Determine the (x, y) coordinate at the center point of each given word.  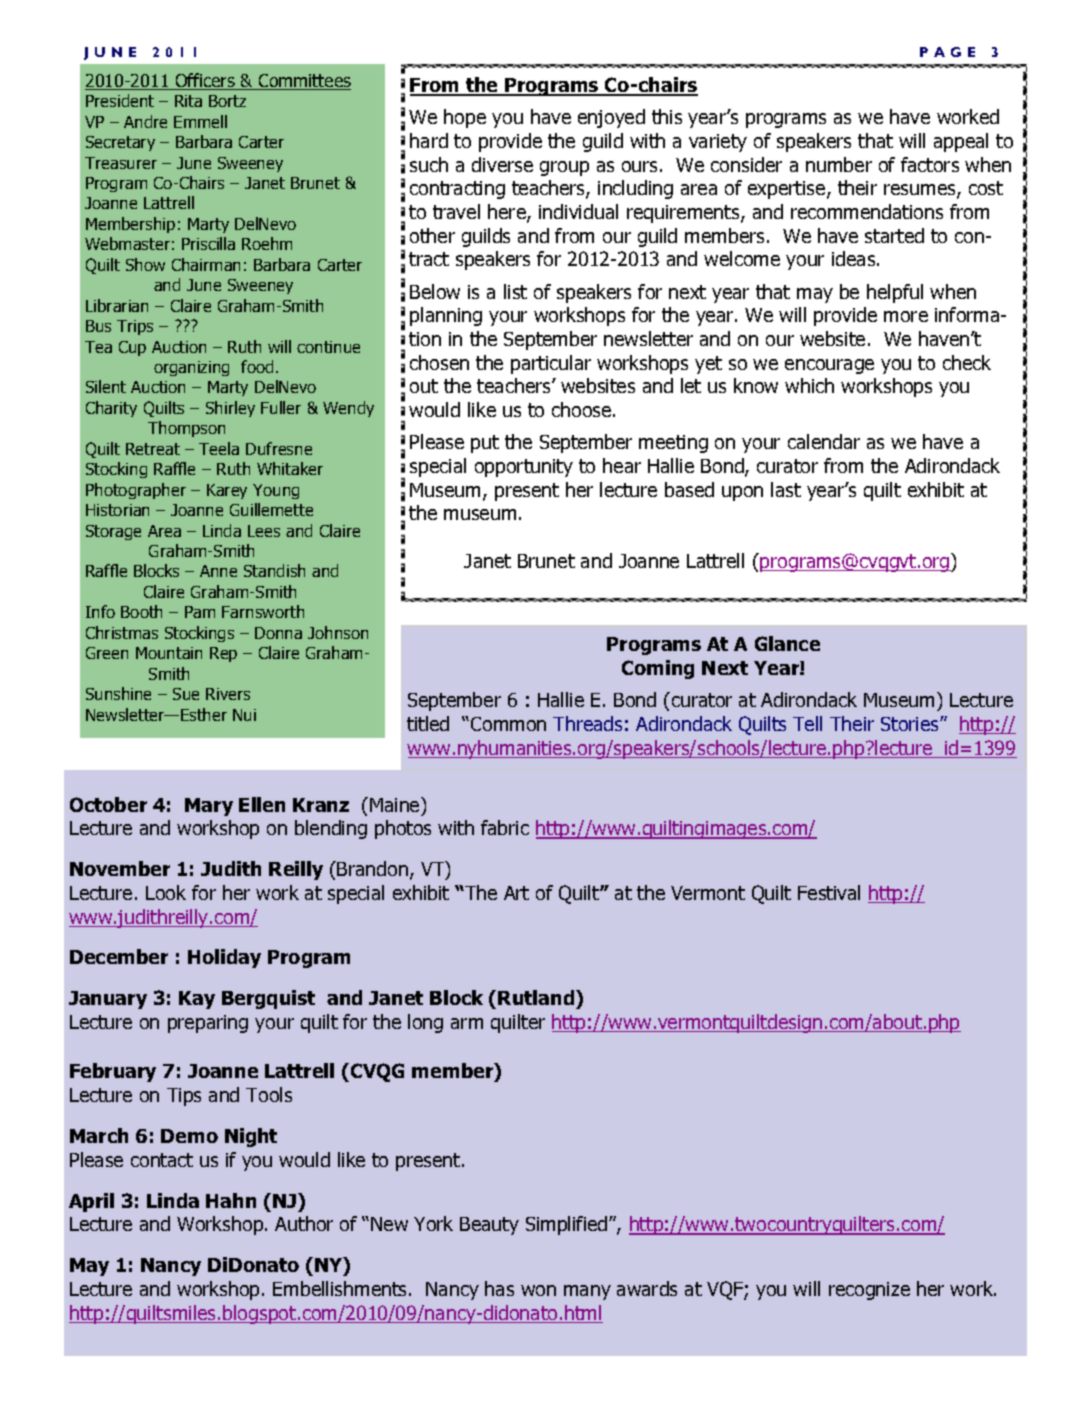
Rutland (537, 999)
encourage (829, 366)
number (839, 164)
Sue (186, 694)
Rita (188, 101)
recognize (869, 1291)
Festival (829, 892)
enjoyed (611, 118)
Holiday (224, 958)
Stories (911, 724)
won (538, 1290)
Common (508, 724)
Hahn (231, 1200)
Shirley (230, 409)
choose (583, 409)
